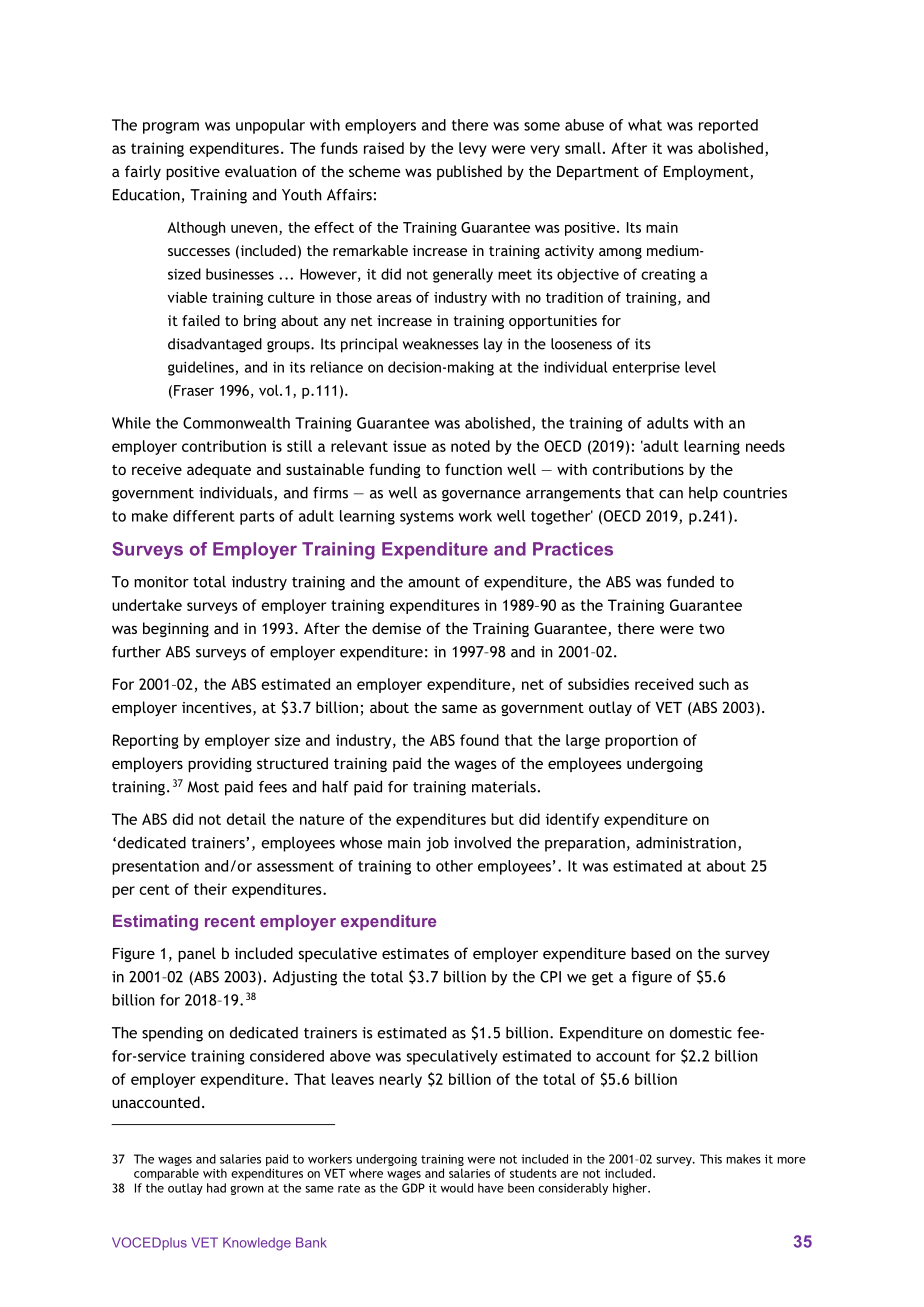 The image size is (924, 1307). Describe the element at coordinates (454, 866) in the page. I see `other` at that location.
